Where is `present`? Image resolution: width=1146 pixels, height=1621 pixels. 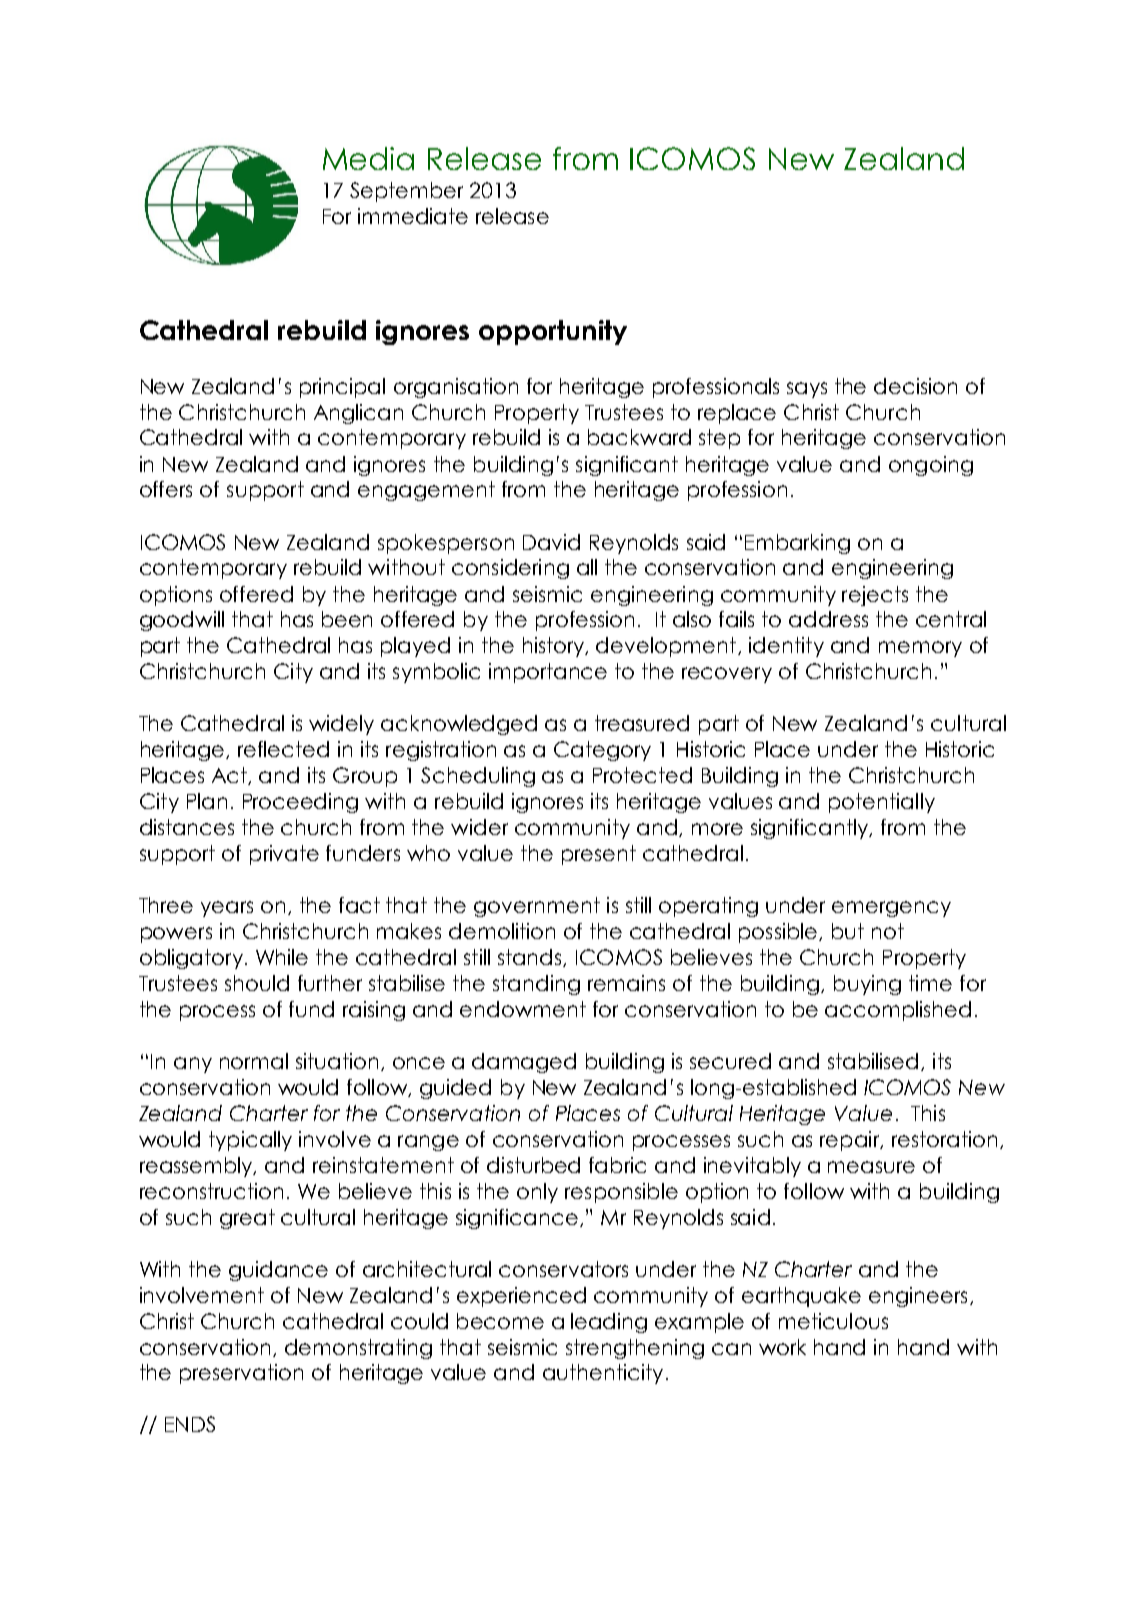
present is located at coordinates (599, 855).
